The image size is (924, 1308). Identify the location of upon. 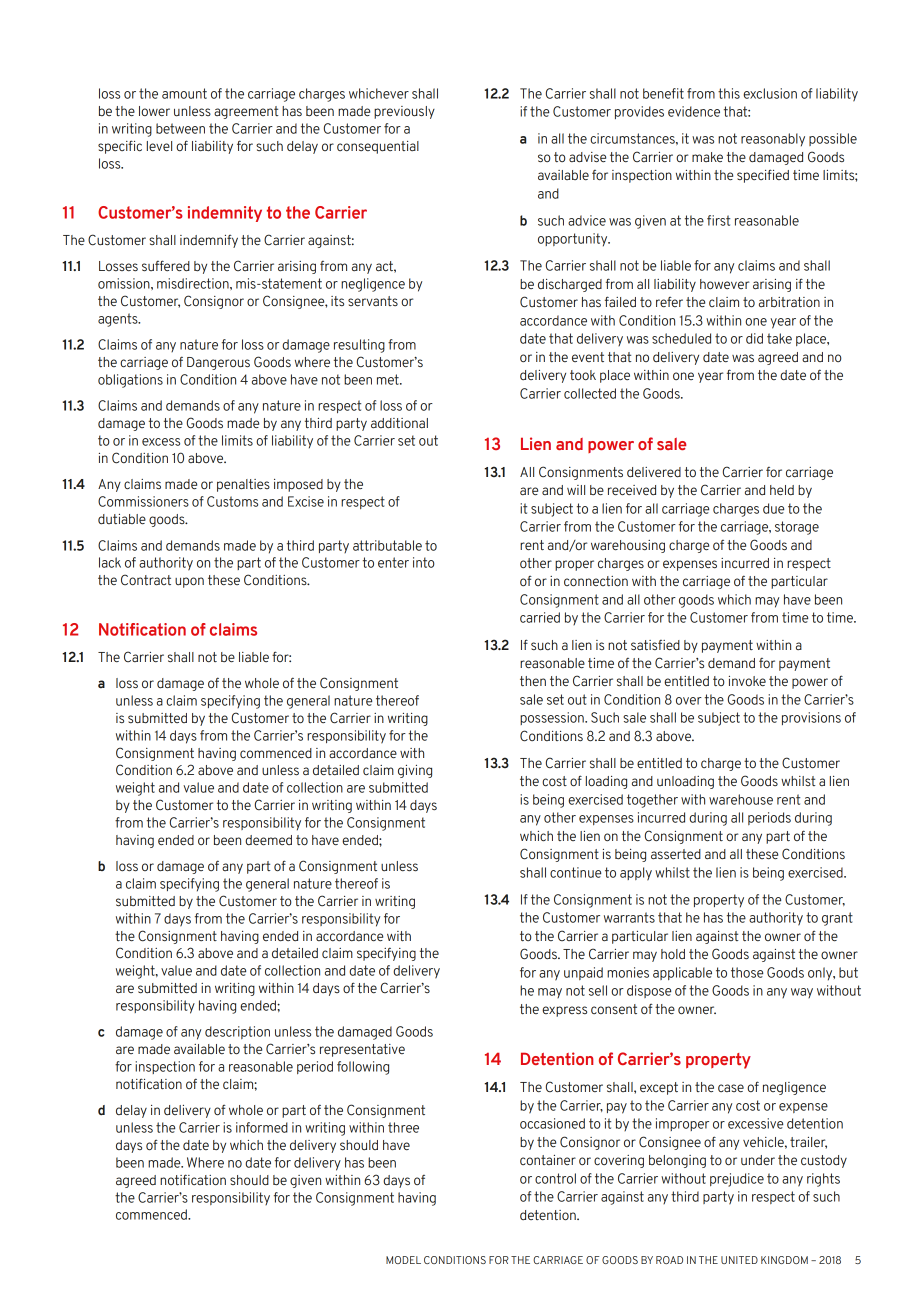
(189, 582).
